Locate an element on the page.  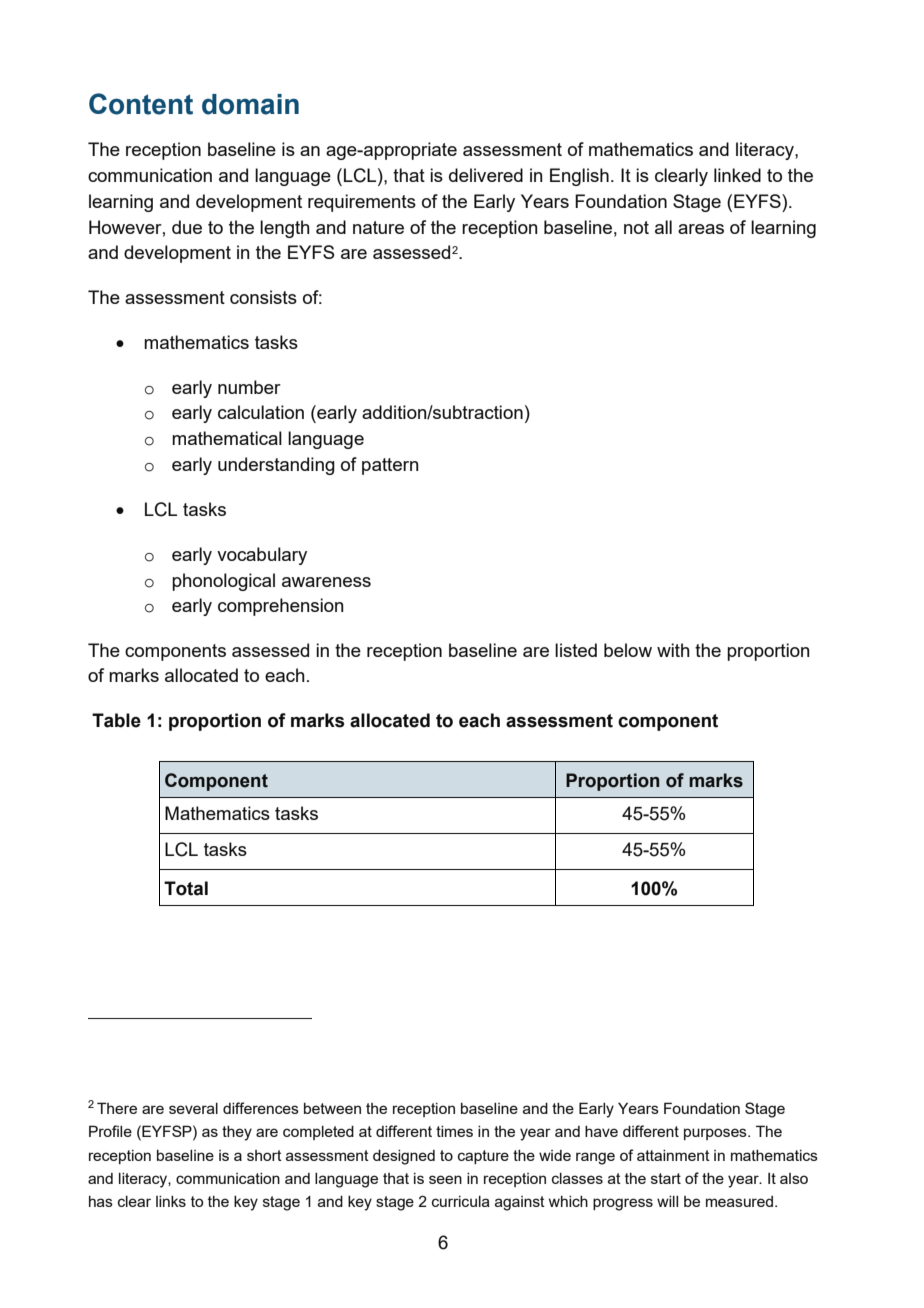
Content is located at coordinates (141, 104).
